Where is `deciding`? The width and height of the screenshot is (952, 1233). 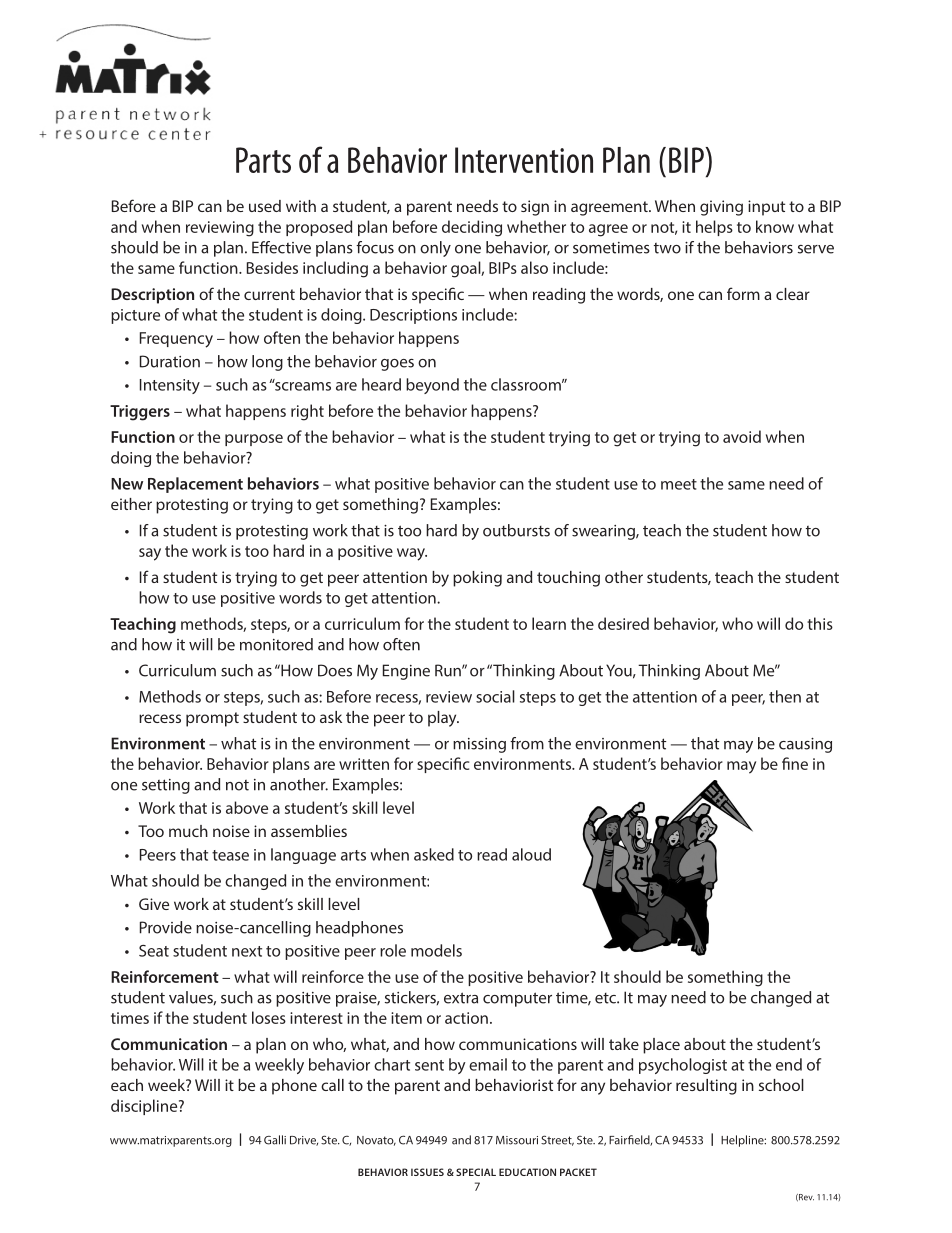 deciding is located at coordinates (472, 228).
